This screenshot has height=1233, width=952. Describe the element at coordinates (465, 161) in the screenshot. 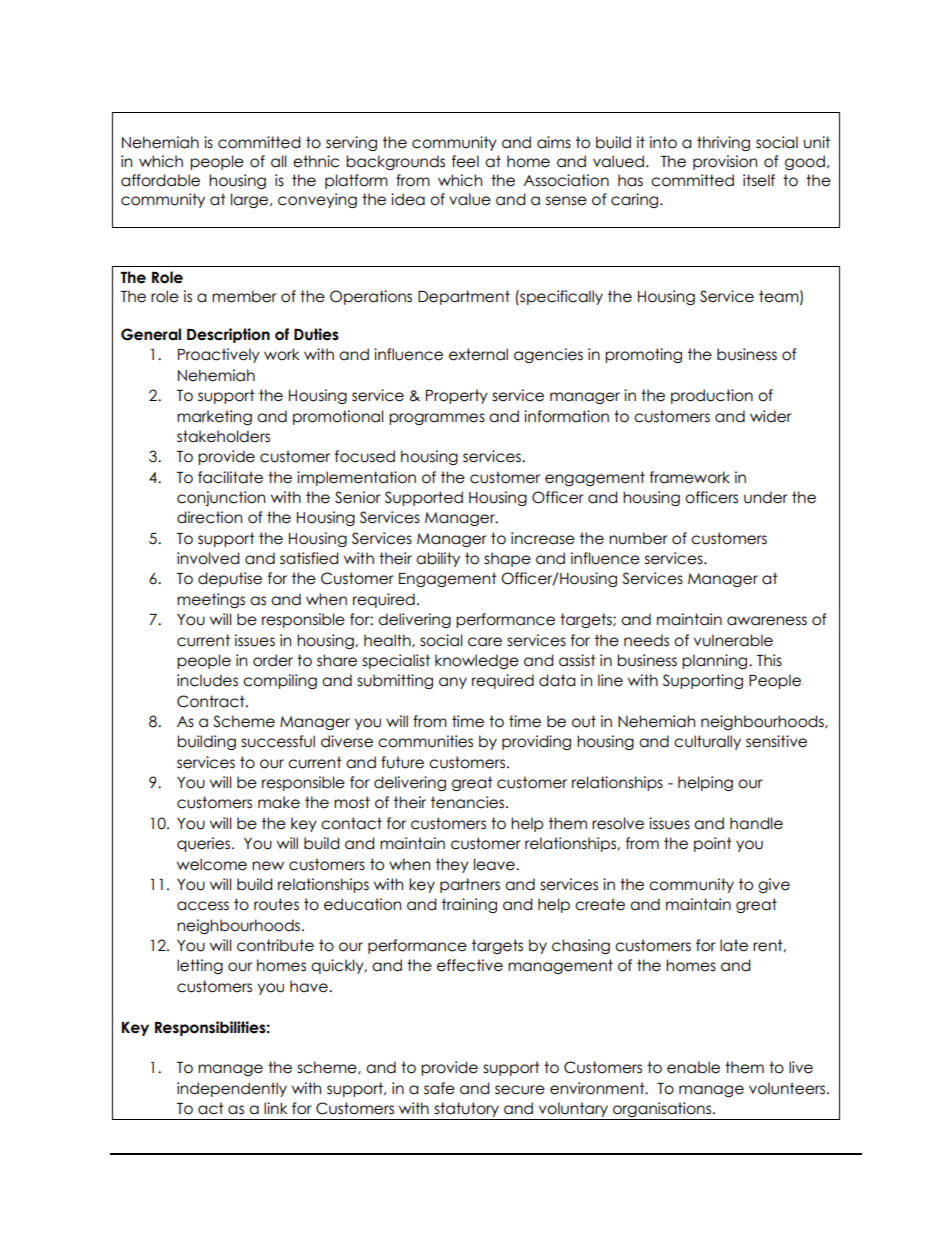

I see `feel` at that location.
